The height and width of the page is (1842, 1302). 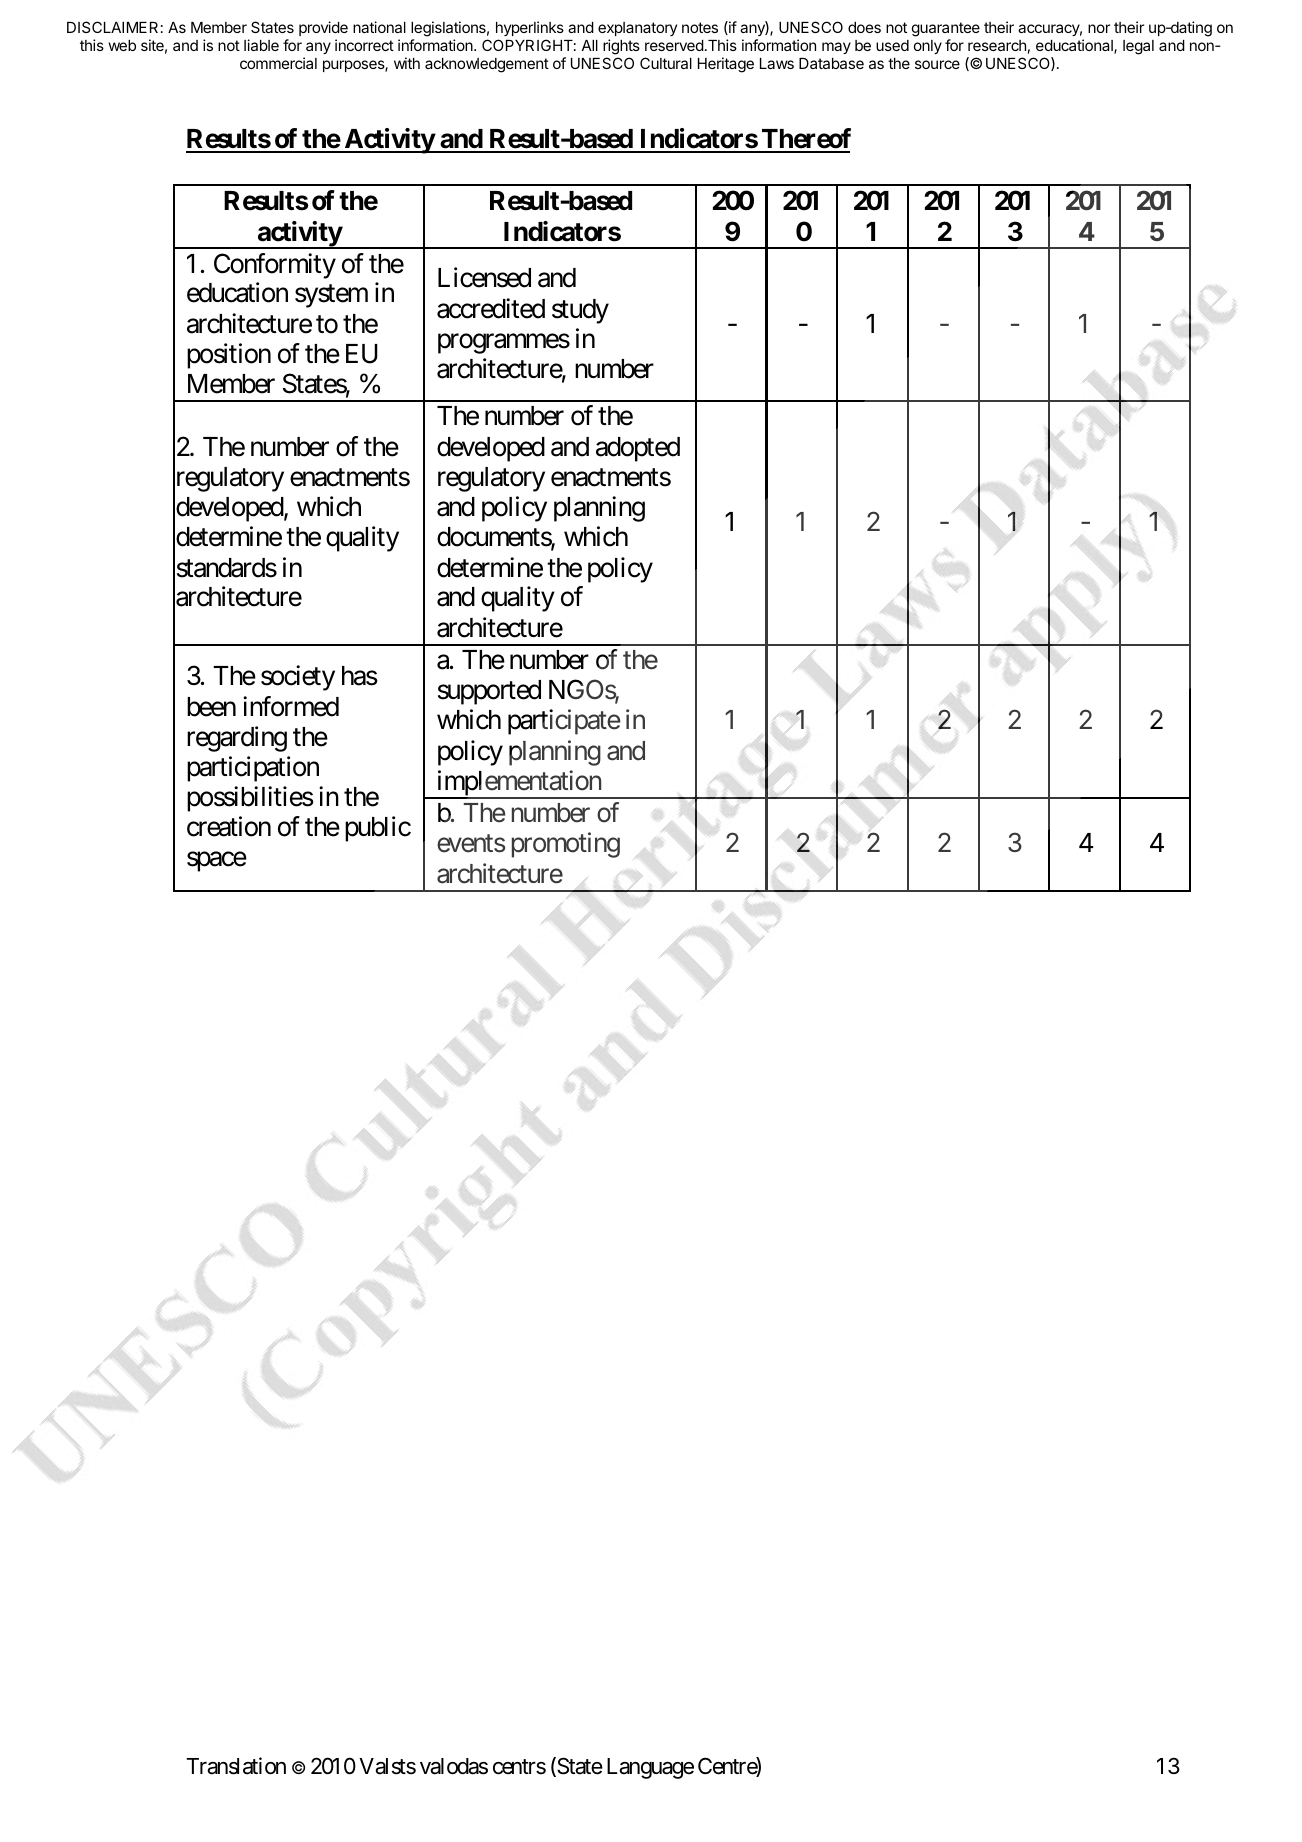 I want to click on promoting, so click(x=566, y=845).
